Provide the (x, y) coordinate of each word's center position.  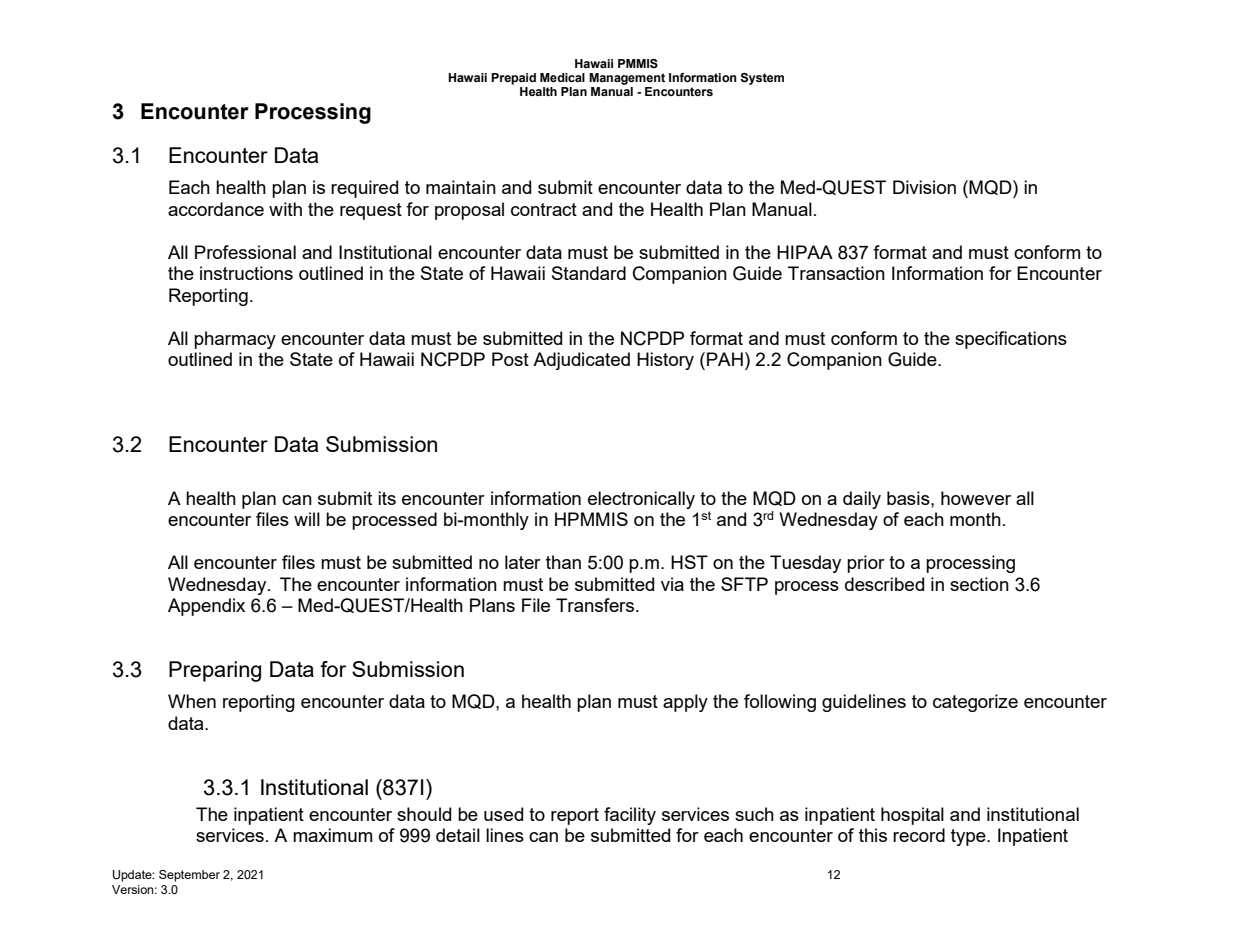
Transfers (596, 605)
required (364, 189)
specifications (1011, 340)
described (884, 584)
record (919, 835)
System (762, 79)
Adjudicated (581, 361)
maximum (332, 835)
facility (630, 816)
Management (627, 79)
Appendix (206, 607)
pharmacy (235, 340)
